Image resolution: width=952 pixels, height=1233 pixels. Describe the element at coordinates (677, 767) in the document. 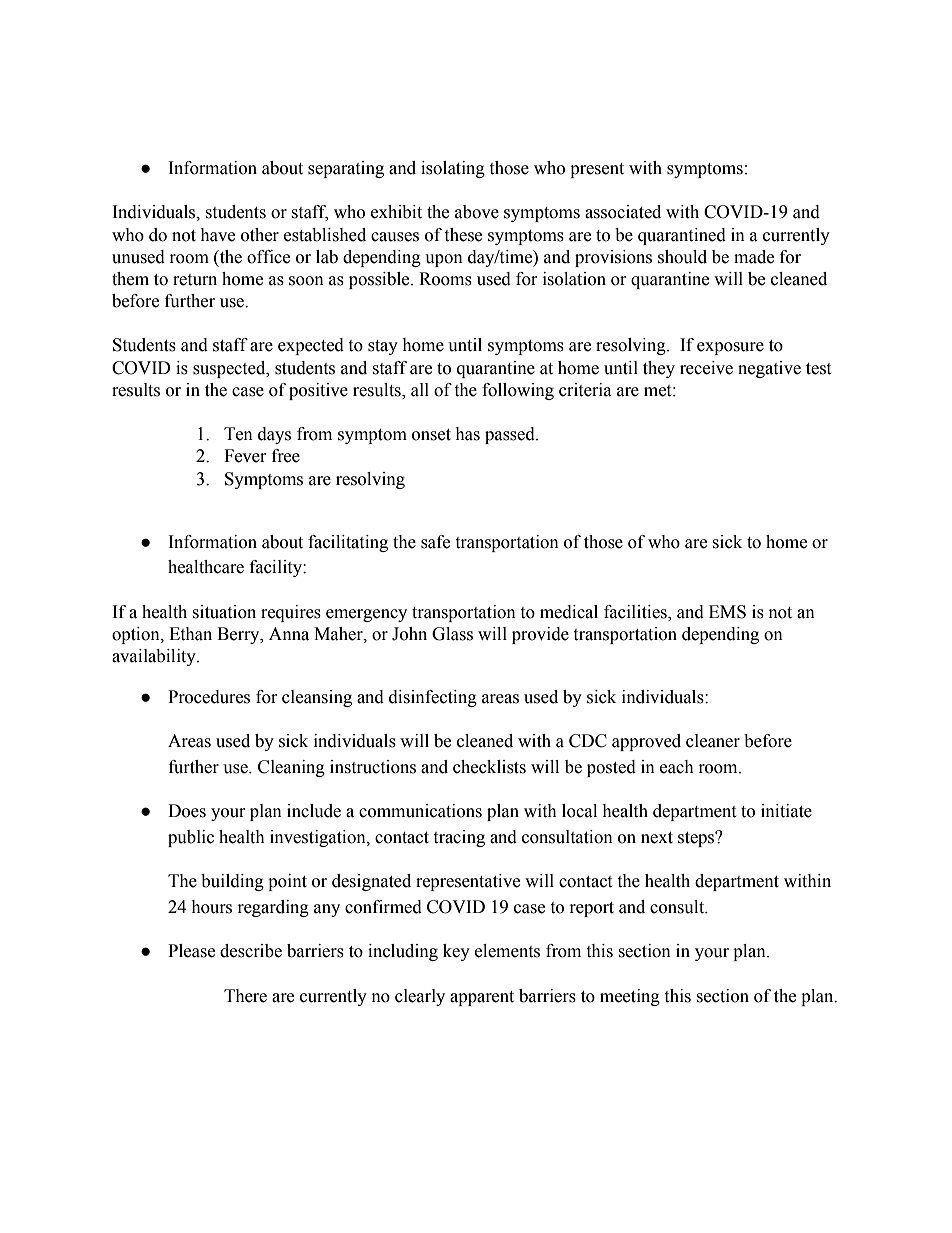

I see `each` at that location.
